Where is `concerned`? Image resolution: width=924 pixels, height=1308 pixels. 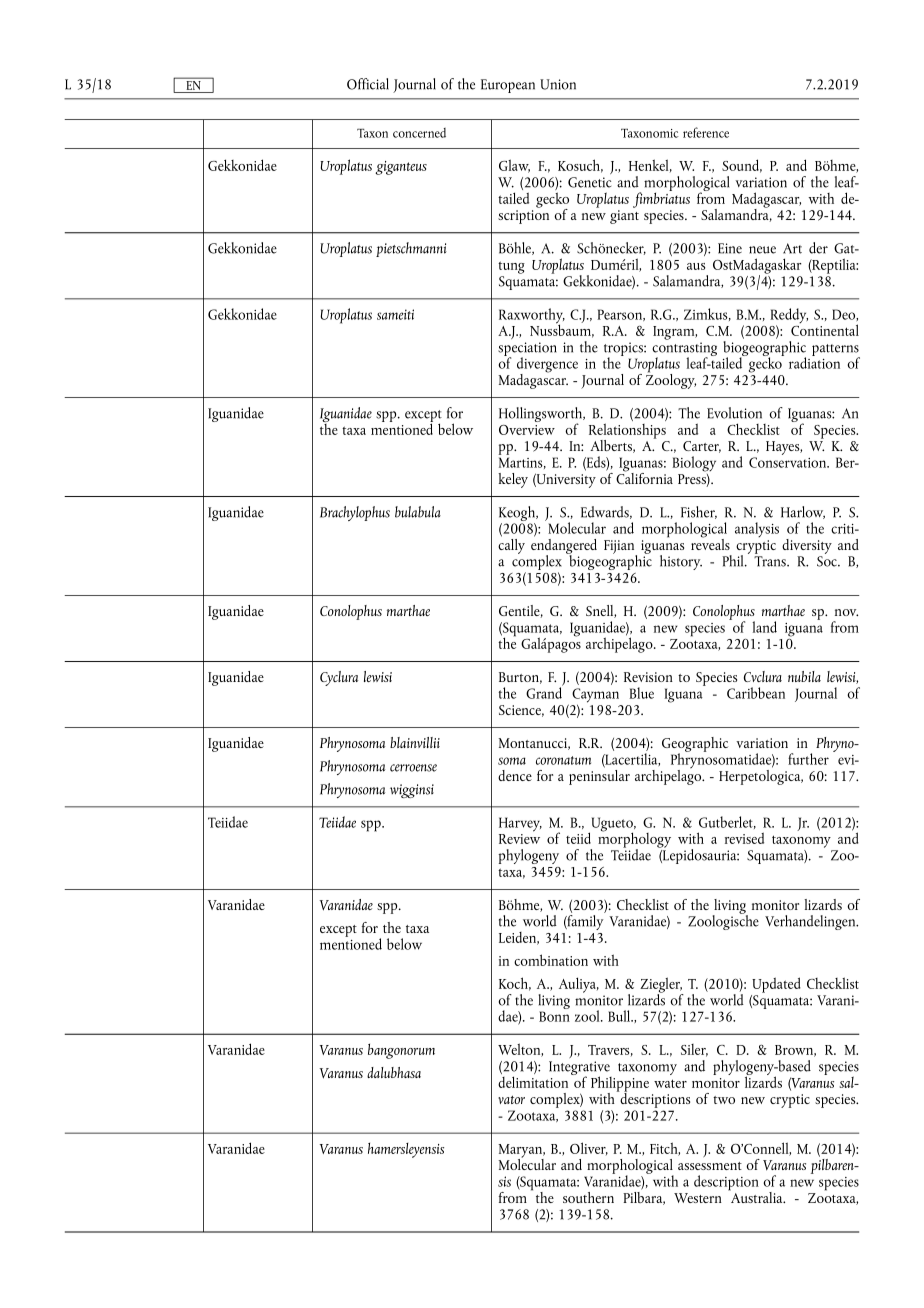 concerned is located at coordinates (419, 133).
